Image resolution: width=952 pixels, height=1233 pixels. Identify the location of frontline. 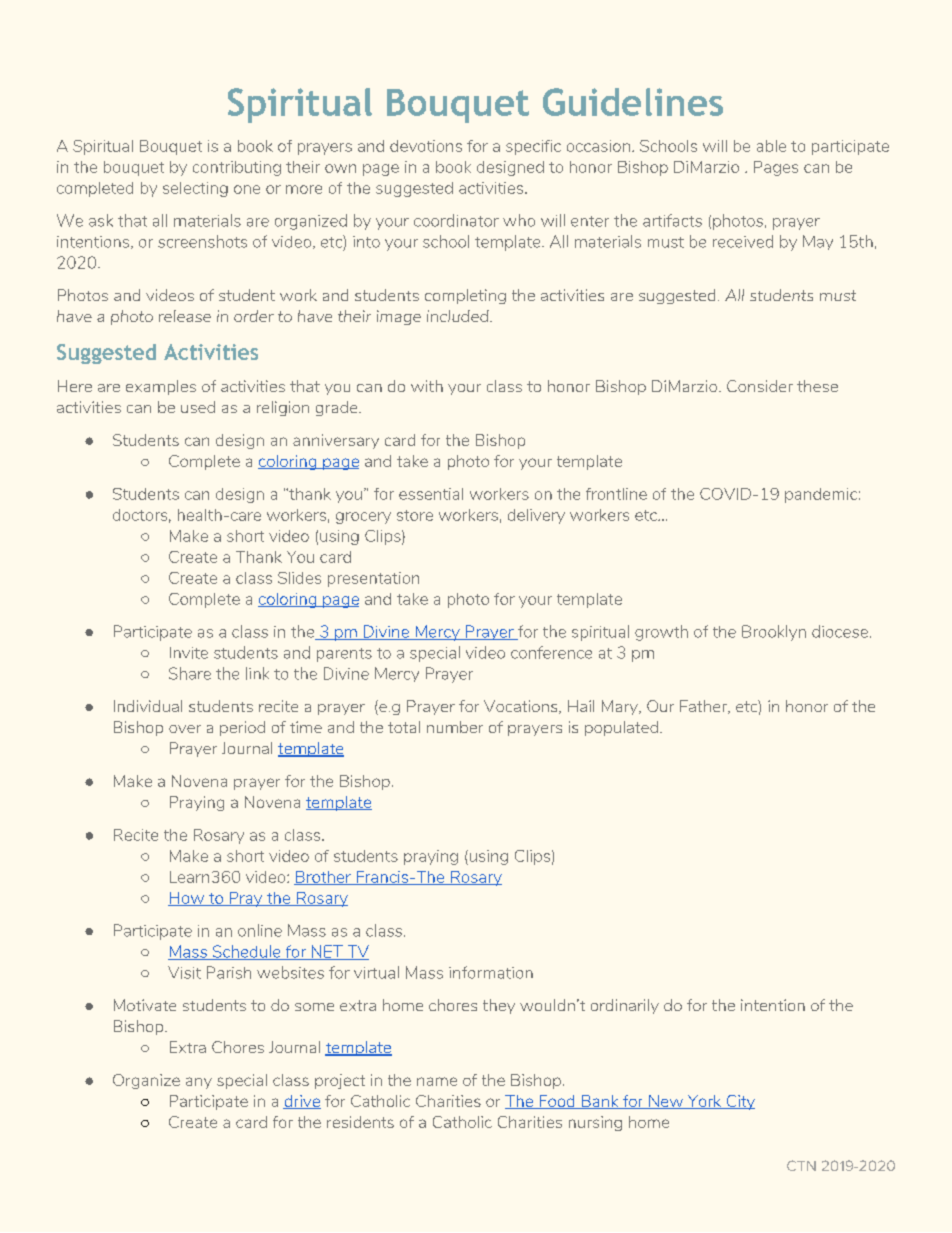
(616, 494).
